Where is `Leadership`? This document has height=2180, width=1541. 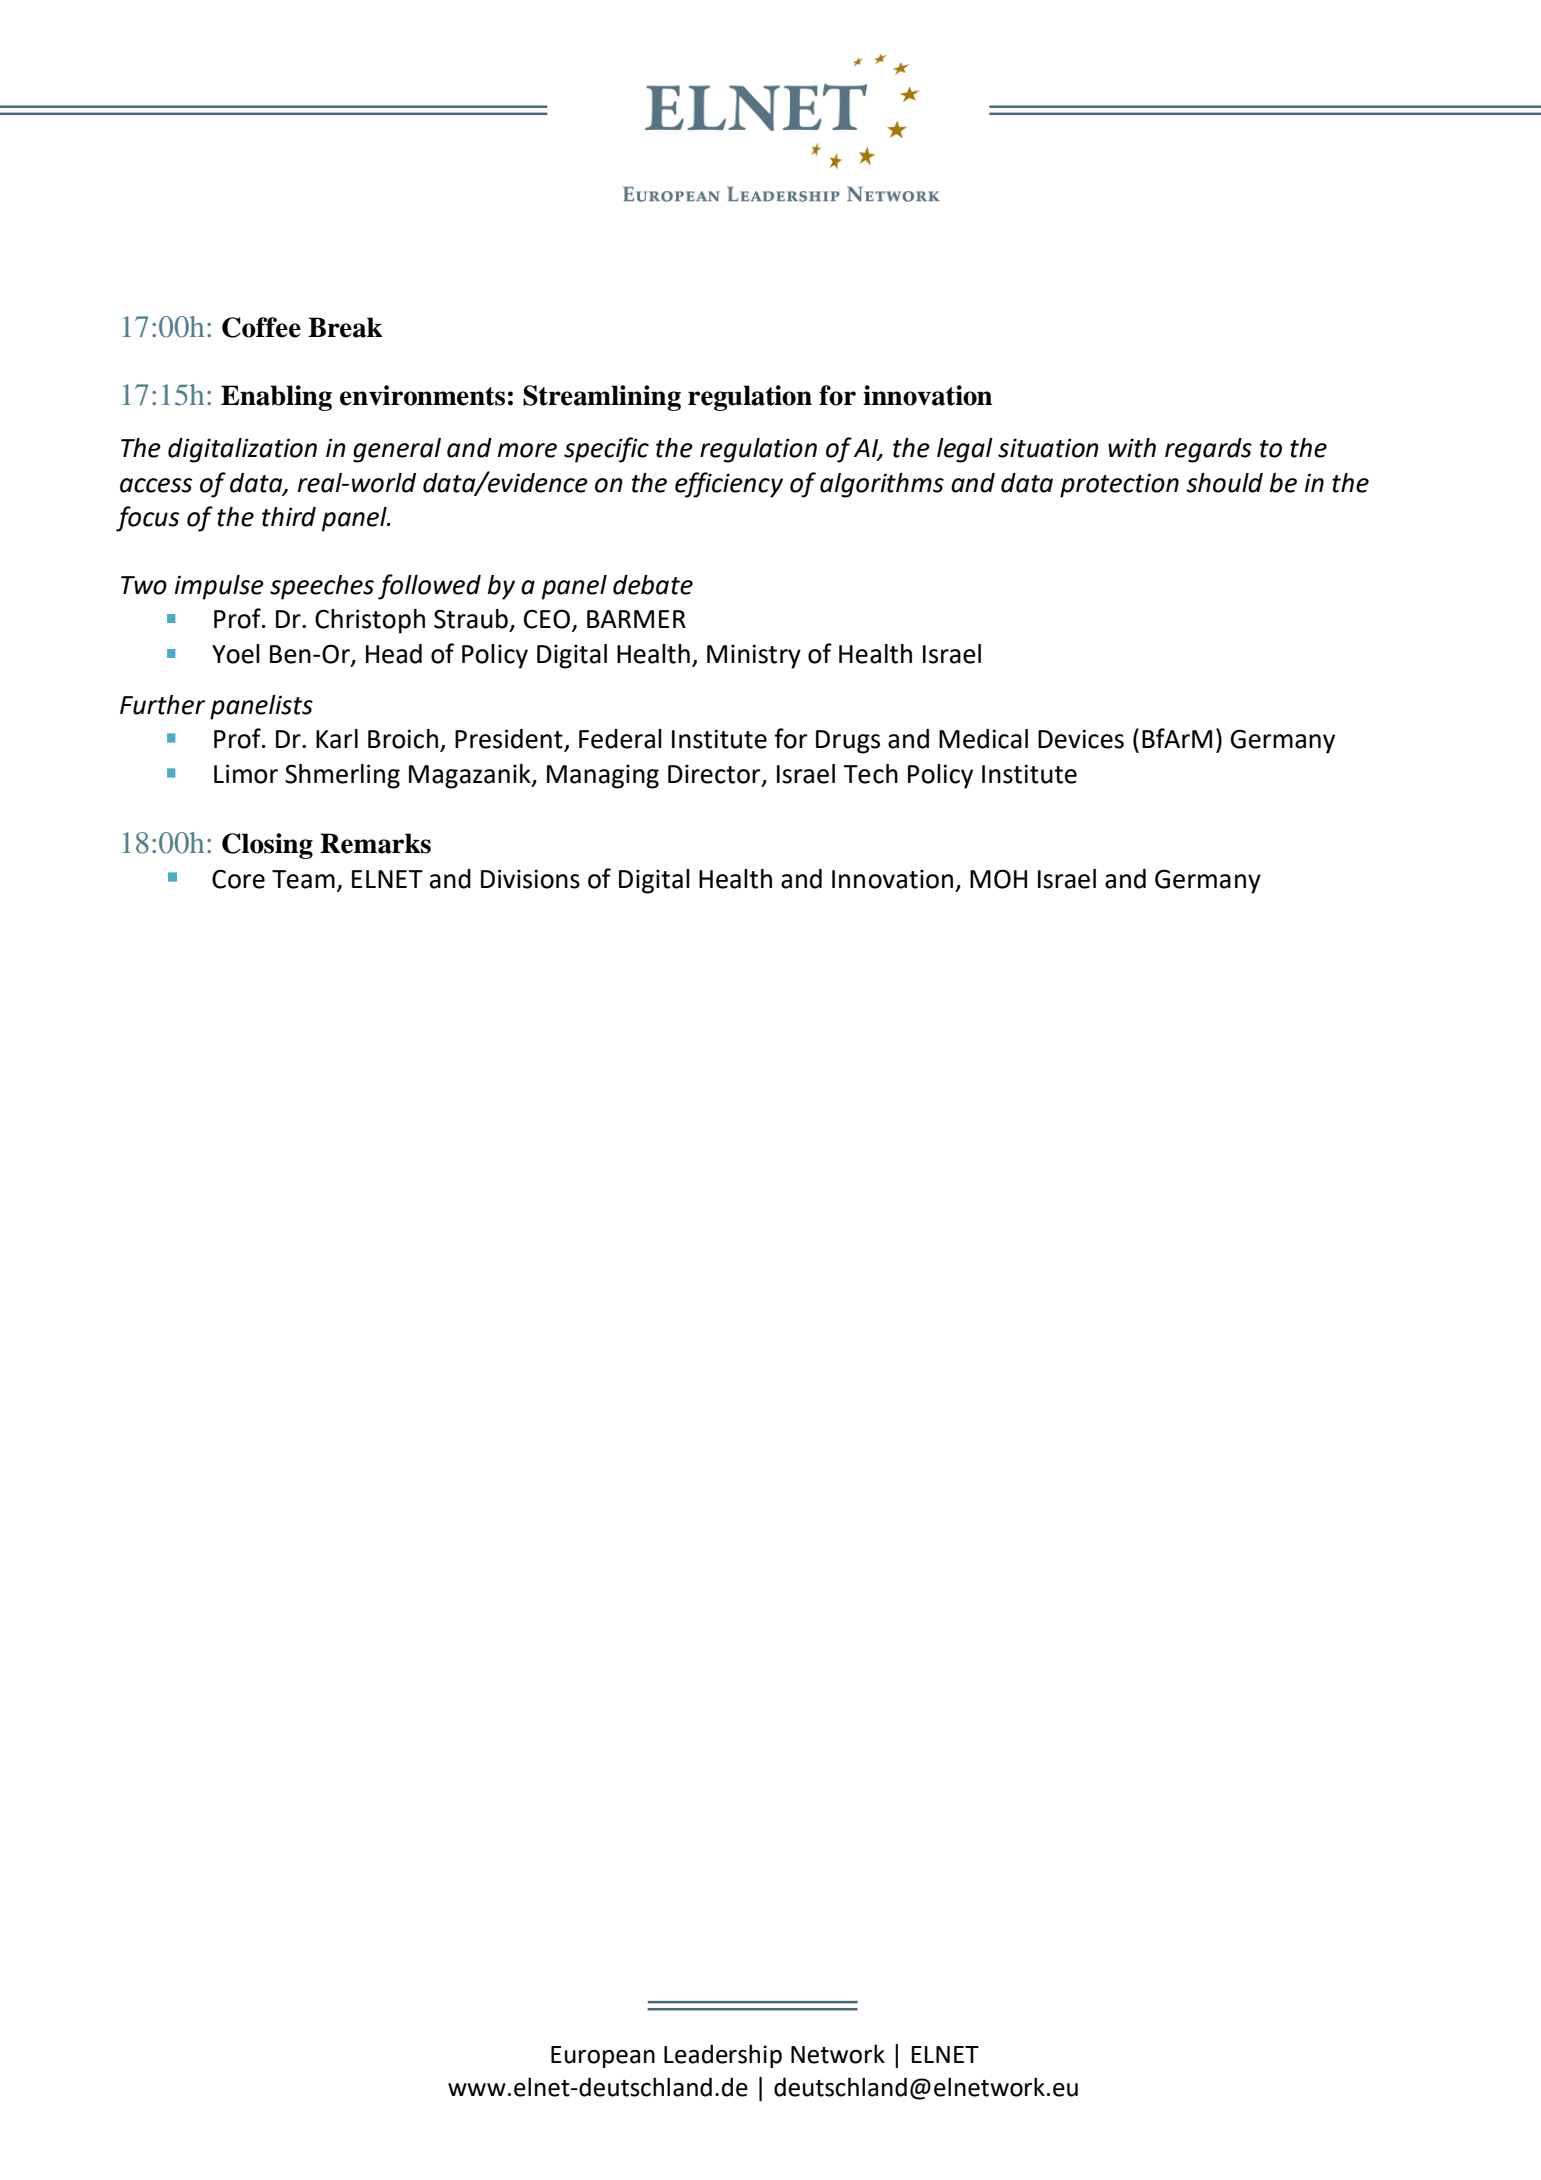
Leadership is located at coordinates (723, 2056).
